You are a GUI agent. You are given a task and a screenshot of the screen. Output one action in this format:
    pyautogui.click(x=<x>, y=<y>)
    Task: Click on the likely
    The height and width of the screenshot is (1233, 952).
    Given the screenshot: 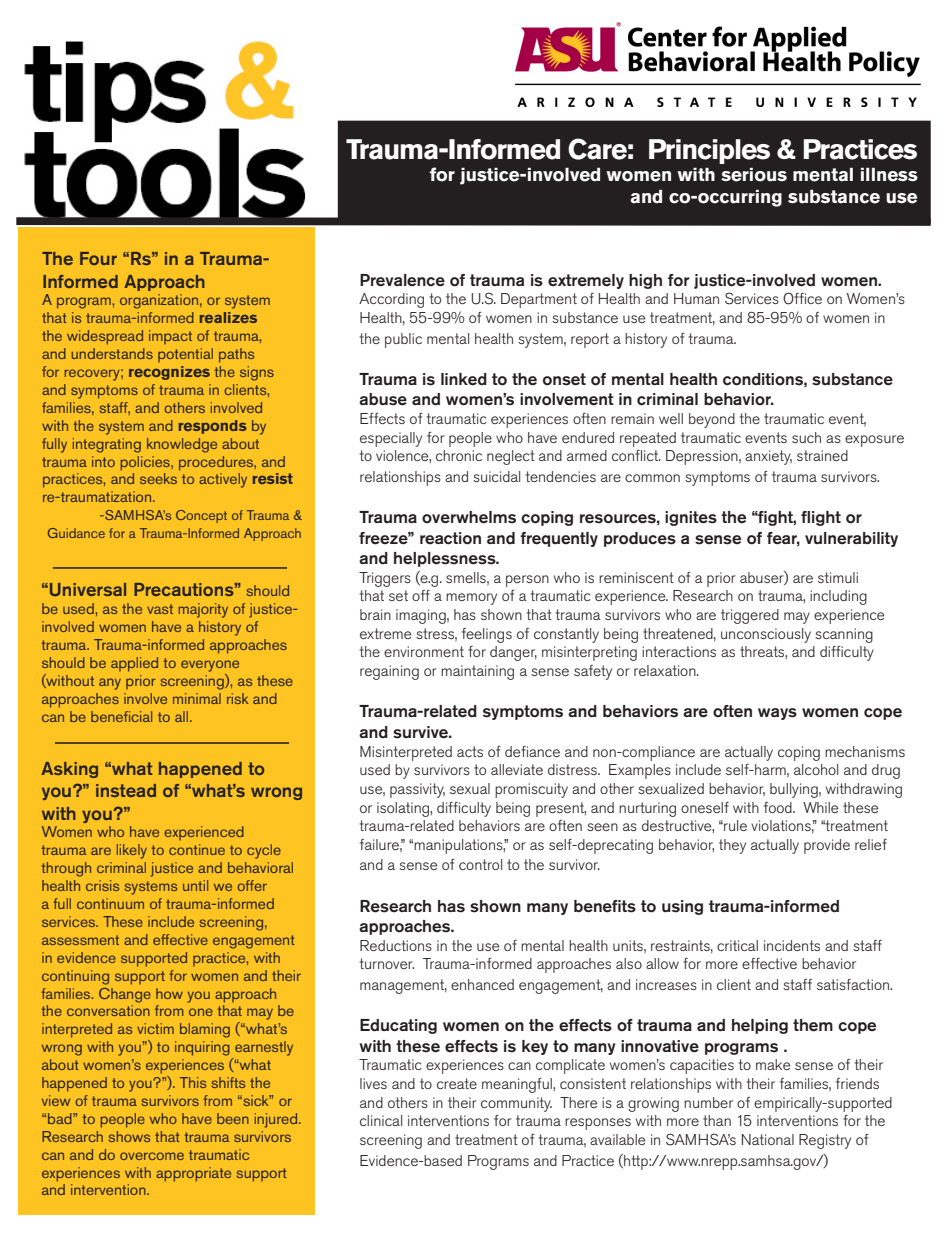 What is the action you would take?
    pyautogui.click(x=132, y=851)
